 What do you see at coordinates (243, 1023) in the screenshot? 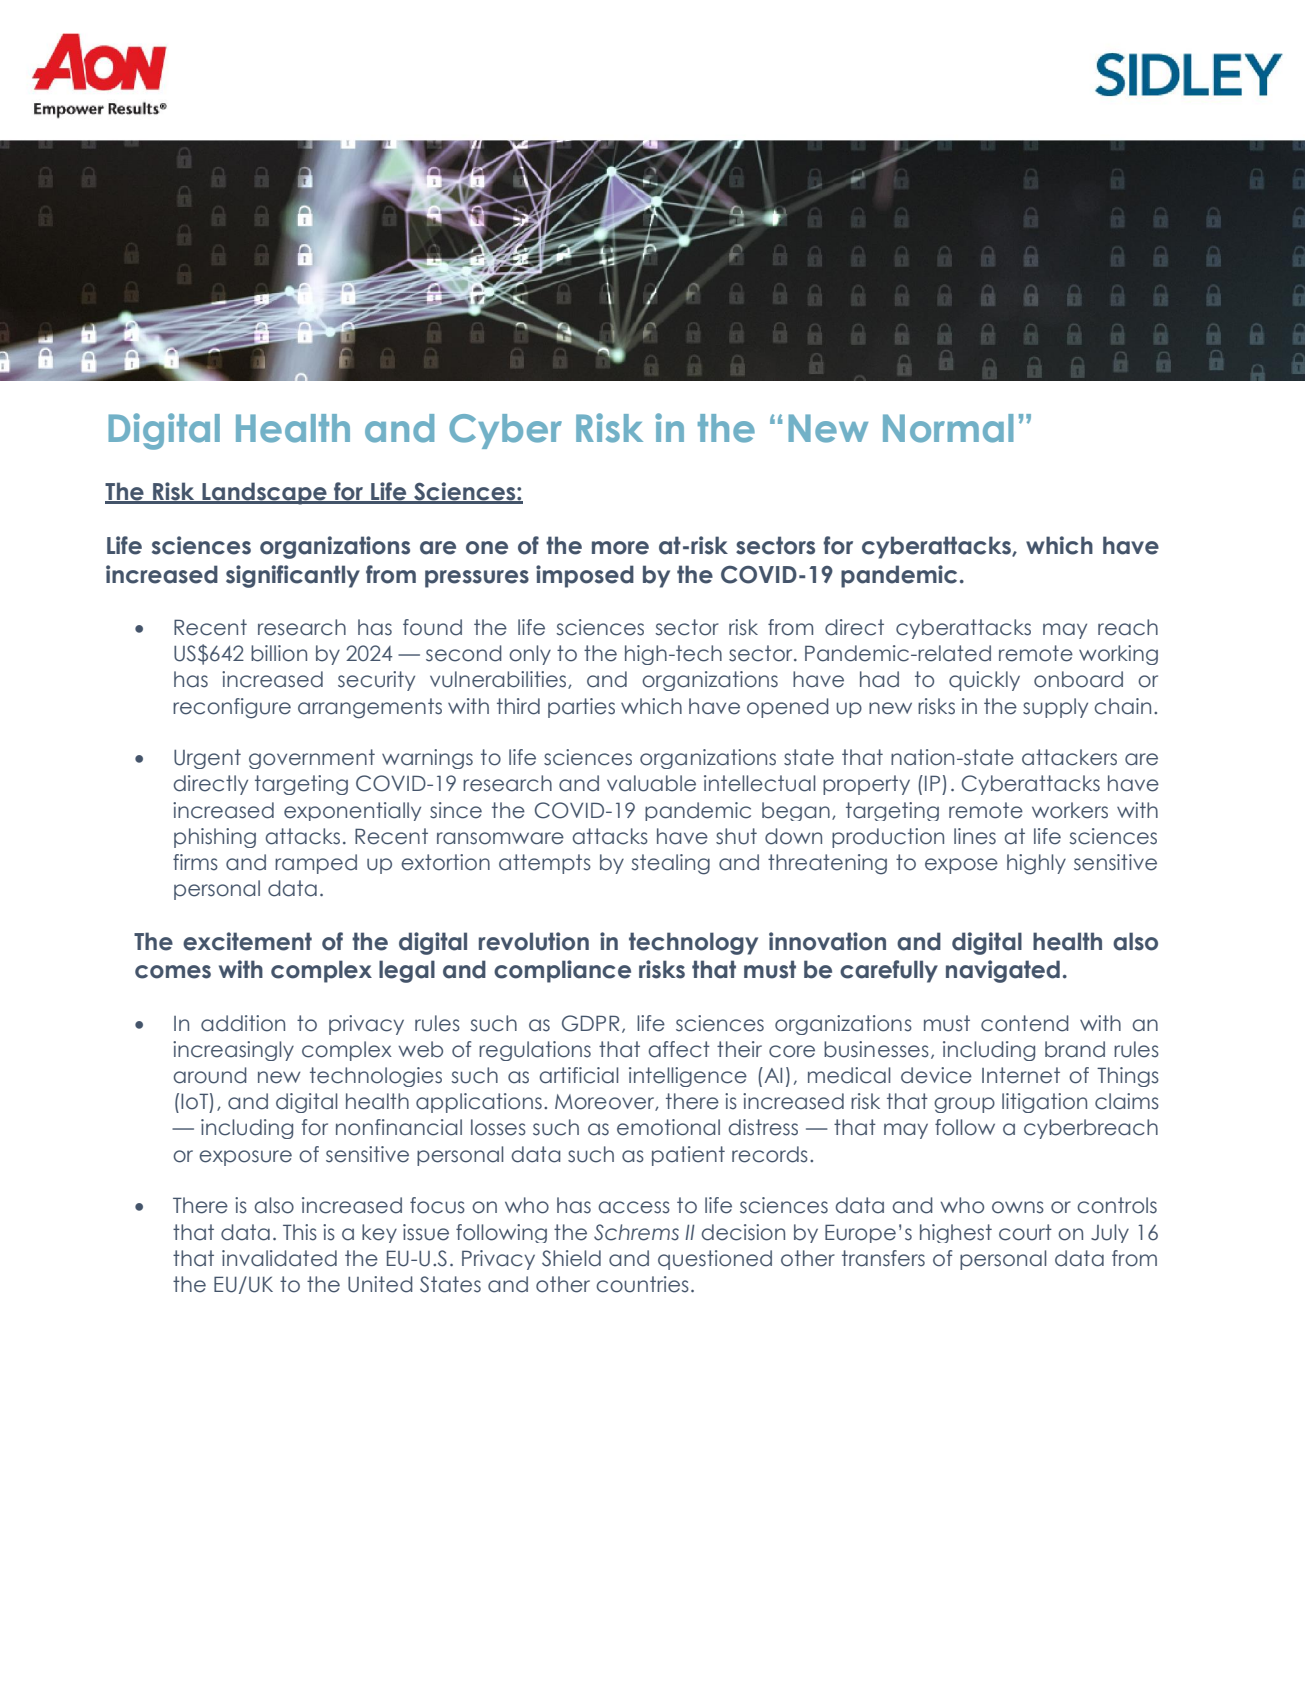
I see `addition` at bounding box center [243, 1023].
